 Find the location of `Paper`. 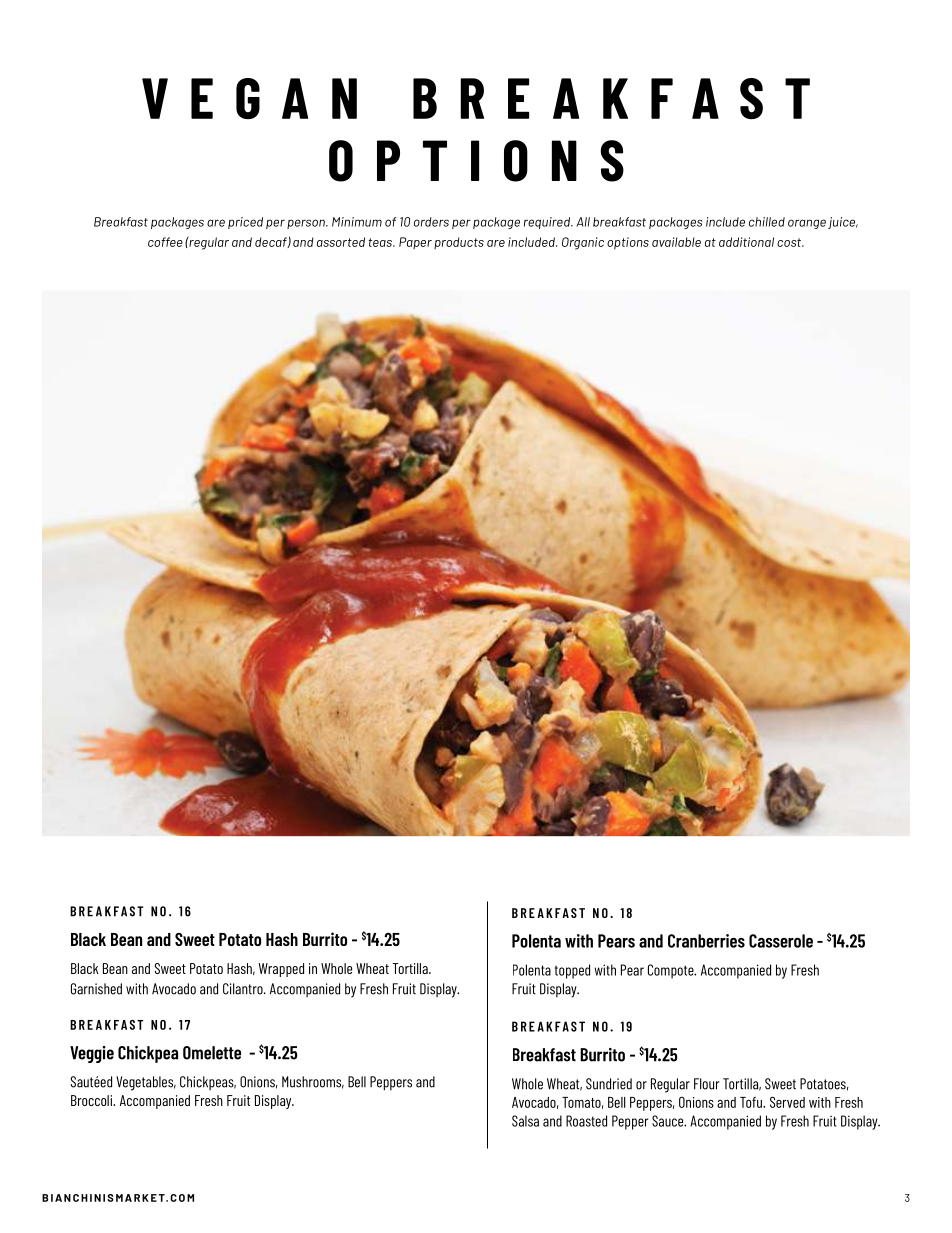

Paper is located at coordinates (415, 243).
